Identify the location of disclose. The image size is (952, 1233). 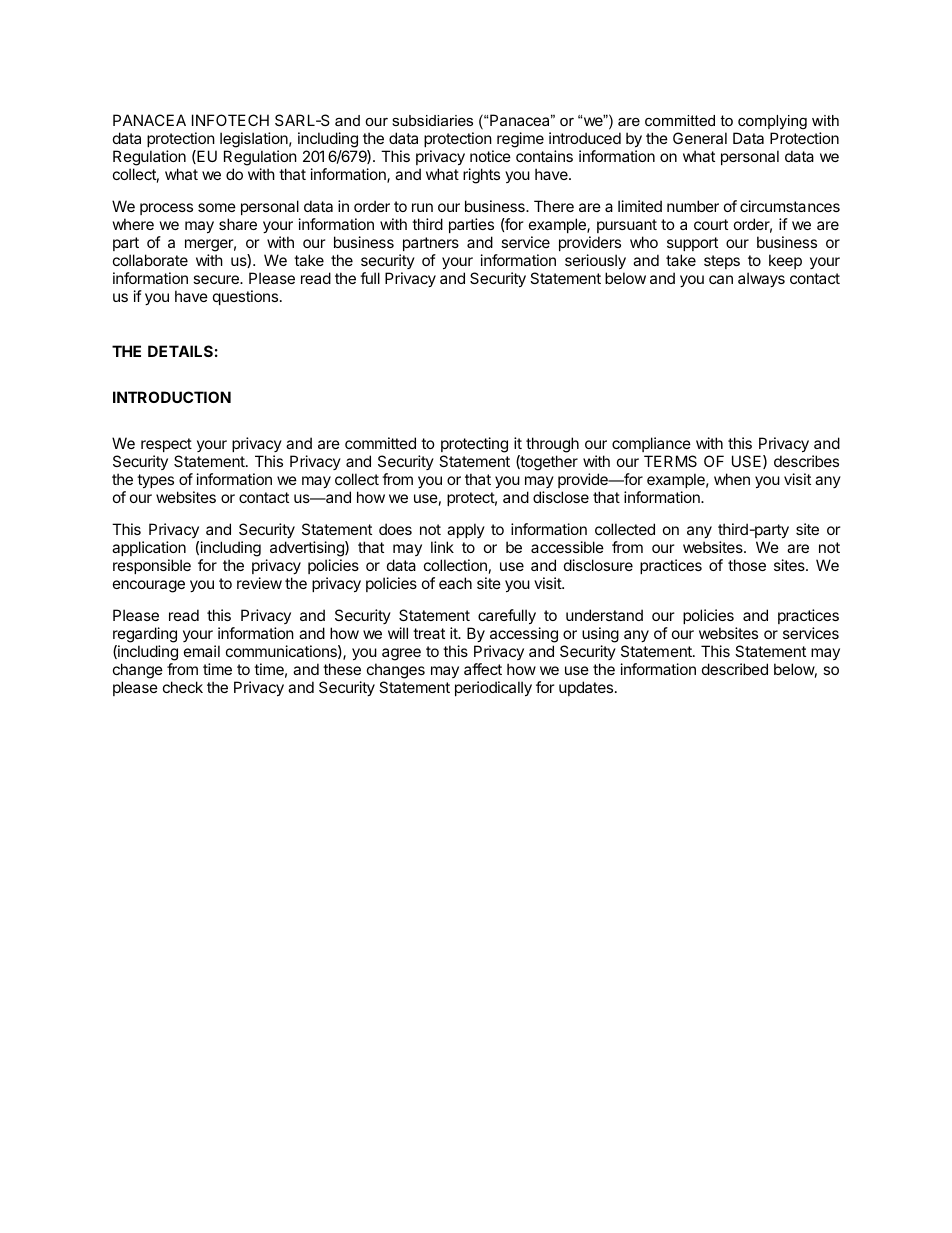
(561, 497).
